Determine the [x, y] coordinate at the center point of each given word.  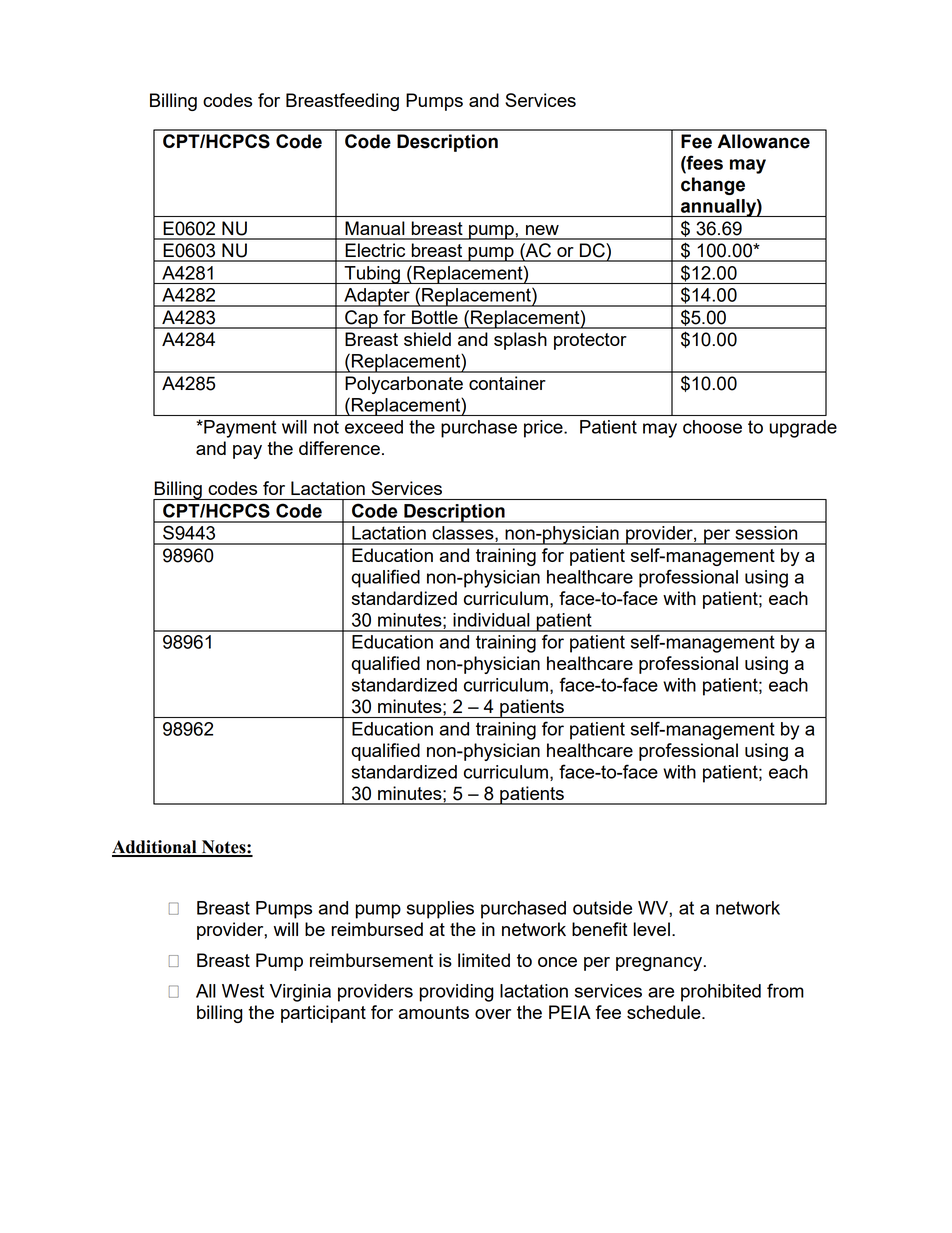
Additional [155, 848]
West [243, 991]
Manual [374, 228]
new [542, 230]
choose [712, 427]
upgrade [803, 429]
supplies [440, 910]
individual [491, 620]
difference [339, 448]
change [713, 186]
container [507, 383]
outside [602, 908]
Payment [239, 429]
